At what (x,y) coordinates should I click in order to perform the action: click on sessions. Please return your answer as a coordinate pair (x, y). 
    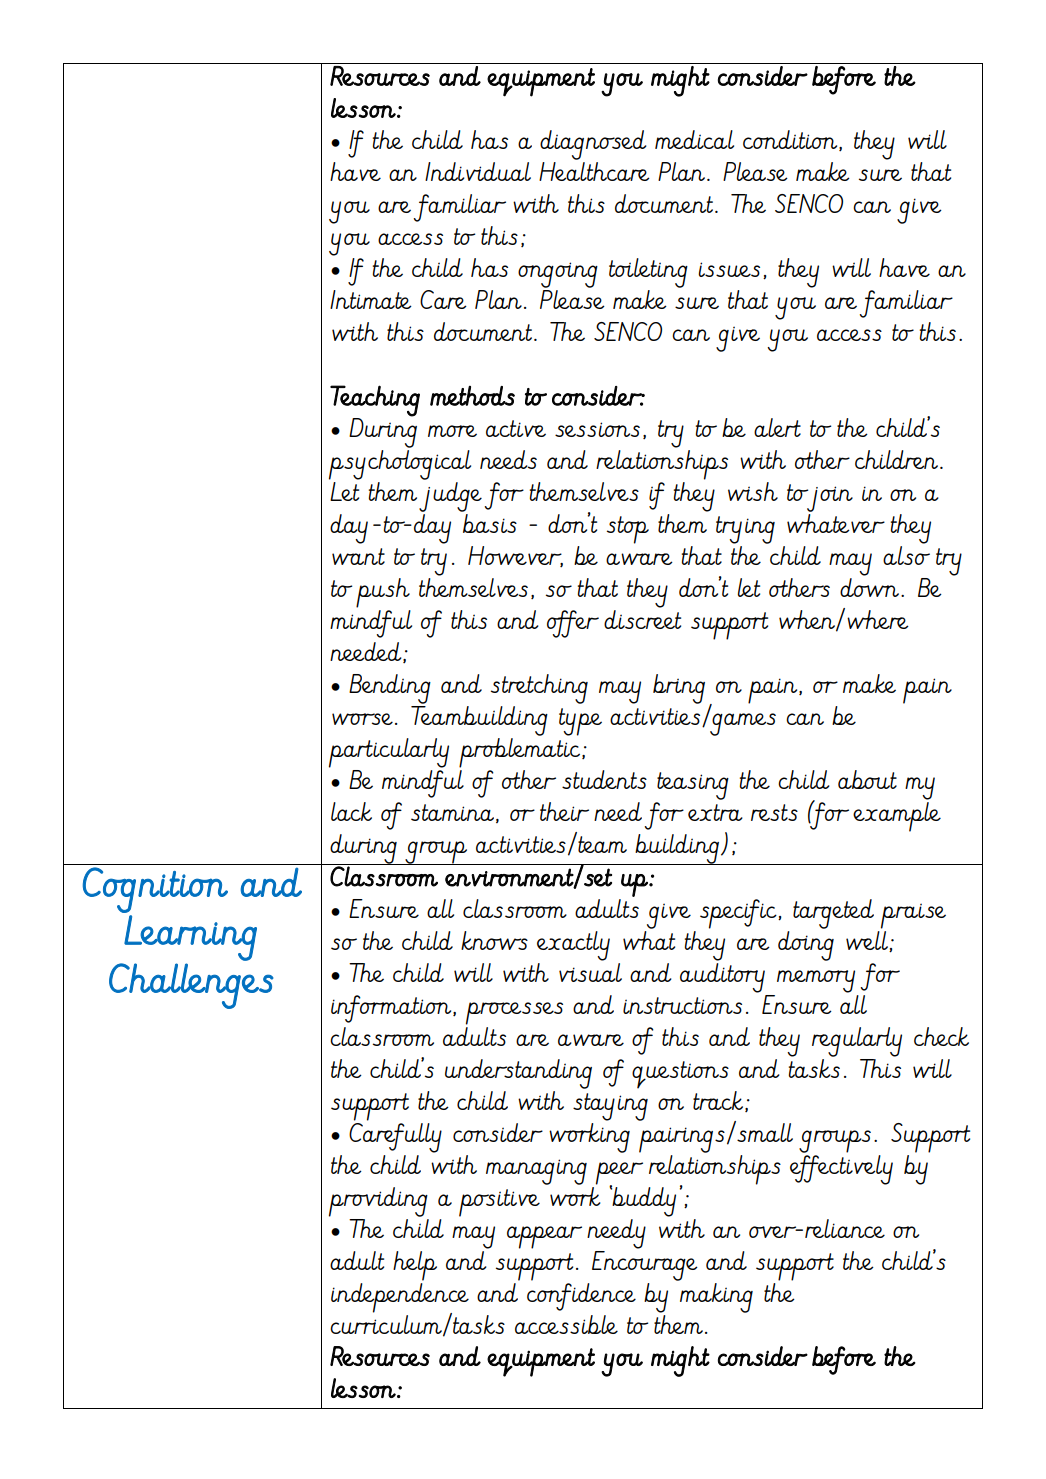
    Looking at the image, I should click on (597, 429).
